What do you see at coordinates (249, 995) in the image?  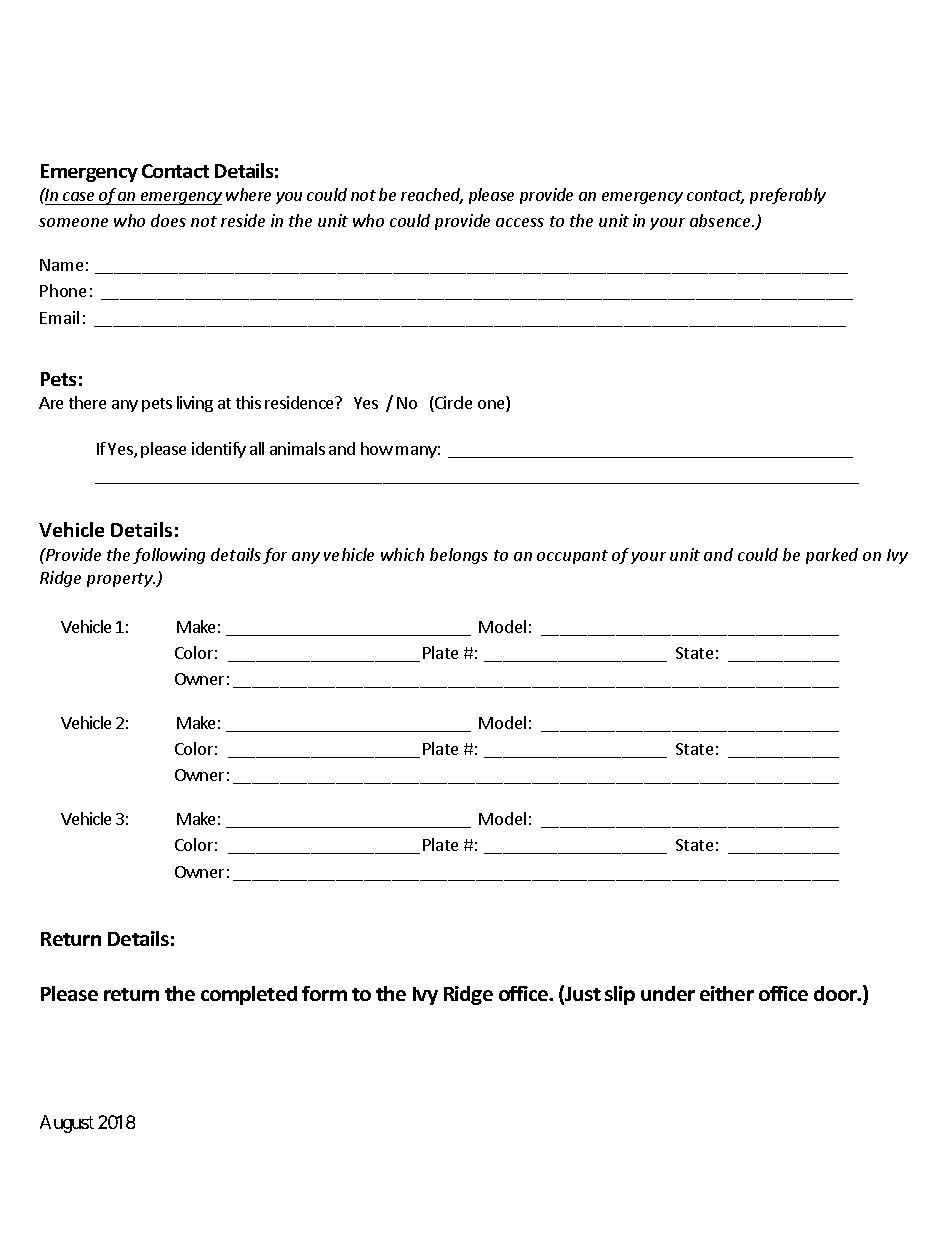 I see `completed` at bounding box center [249, 995].
